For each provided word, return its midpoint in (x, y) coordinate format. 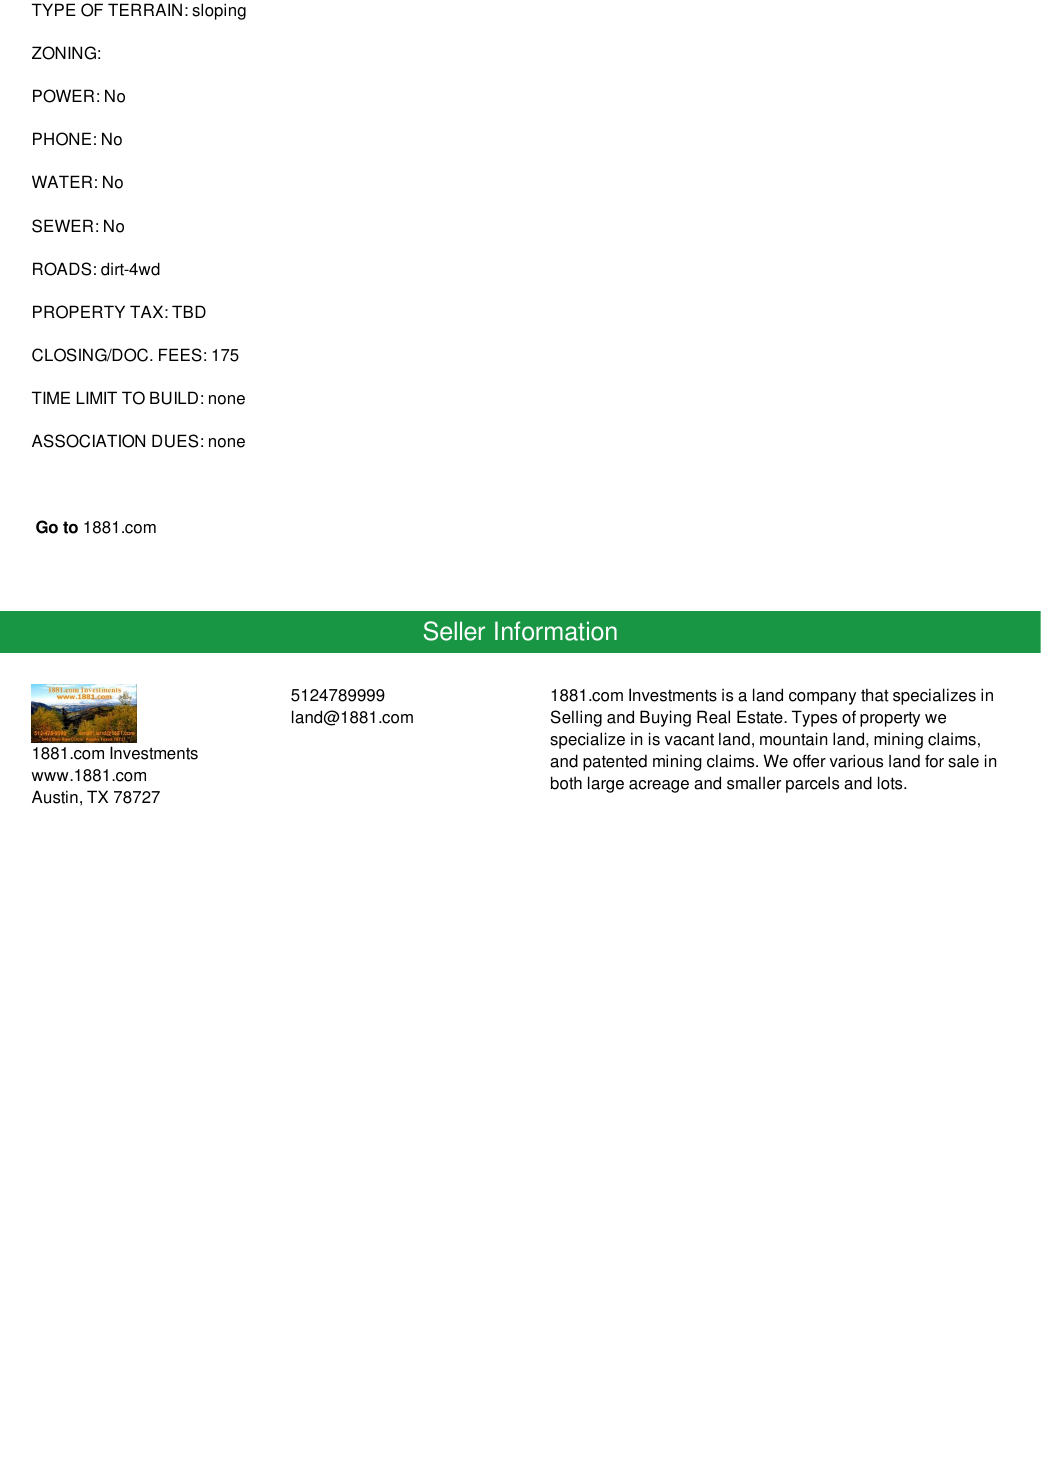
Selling (576, 718)
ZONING (64, 53)
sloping (219, 11)
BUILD (174, 398)
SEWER (62, 226)
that (875, 695)
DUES (175, 441)
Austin (55, 797)
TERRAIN (145, 9)
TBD (189, 311)
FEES (180, 355)
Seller (454, 631)
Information (556, 631)
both (566, 783)
